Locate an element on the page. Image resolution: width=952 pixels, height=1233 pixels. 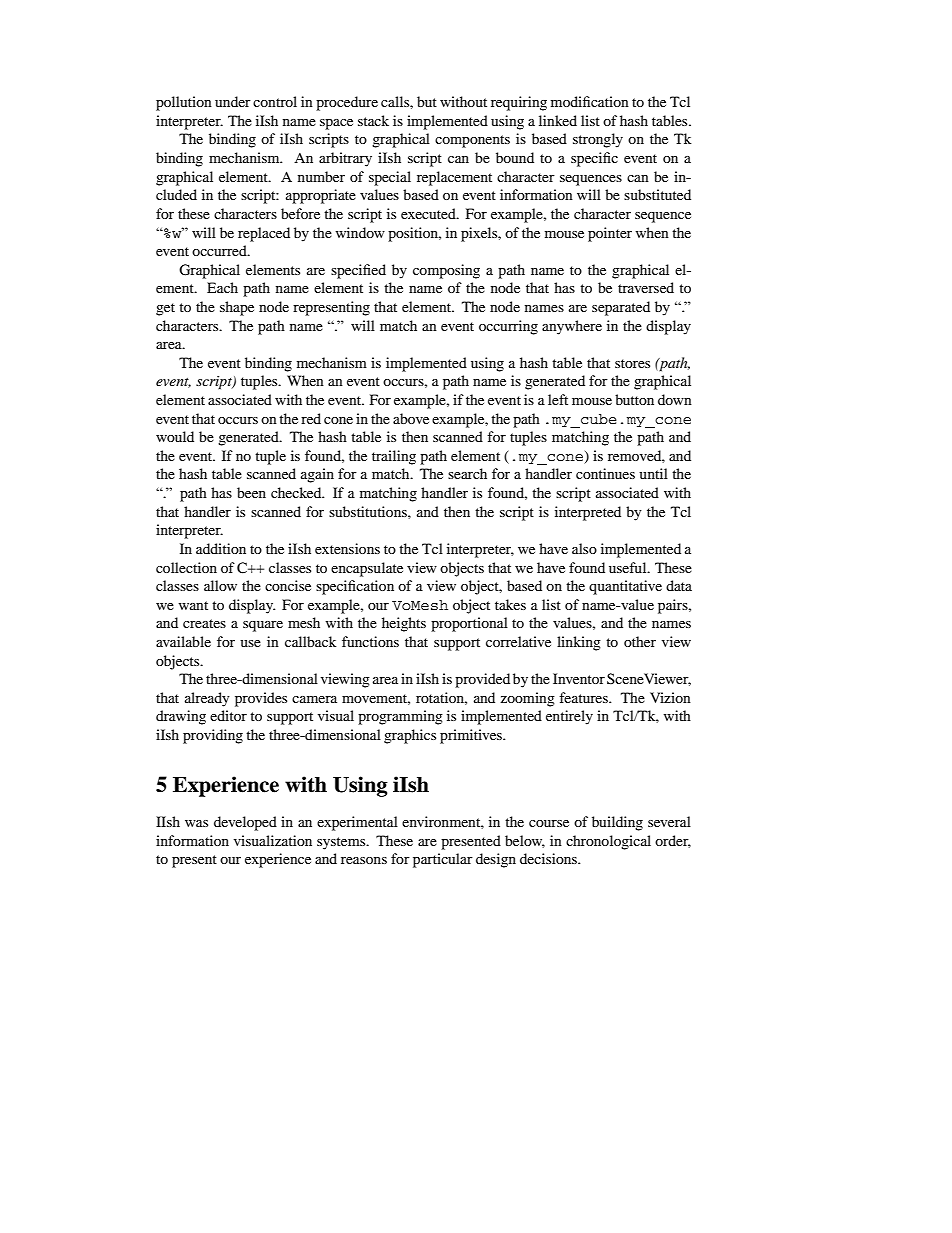
been is located at coordinates (251, 492).
